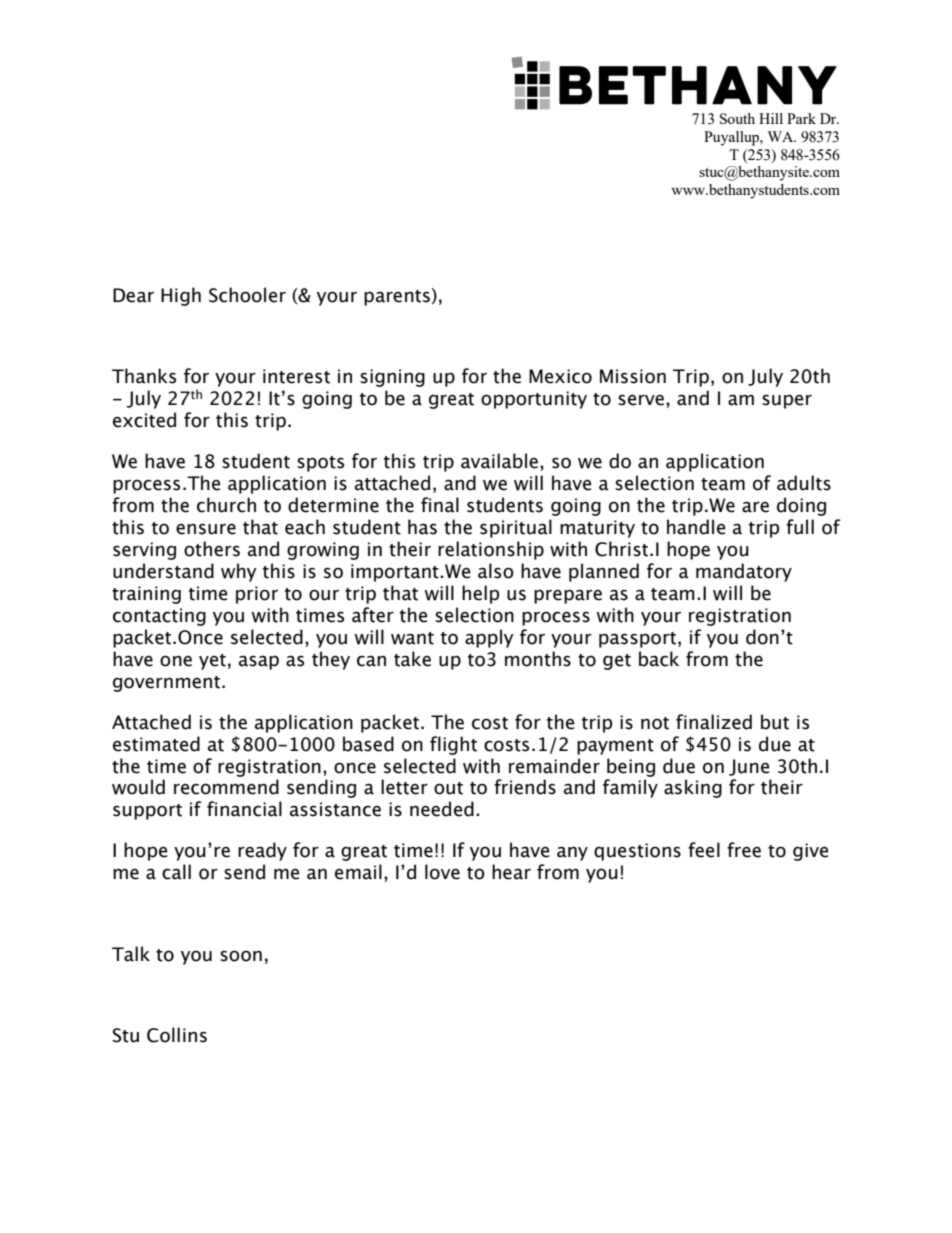  I want to click on South, so click(737, 118).
